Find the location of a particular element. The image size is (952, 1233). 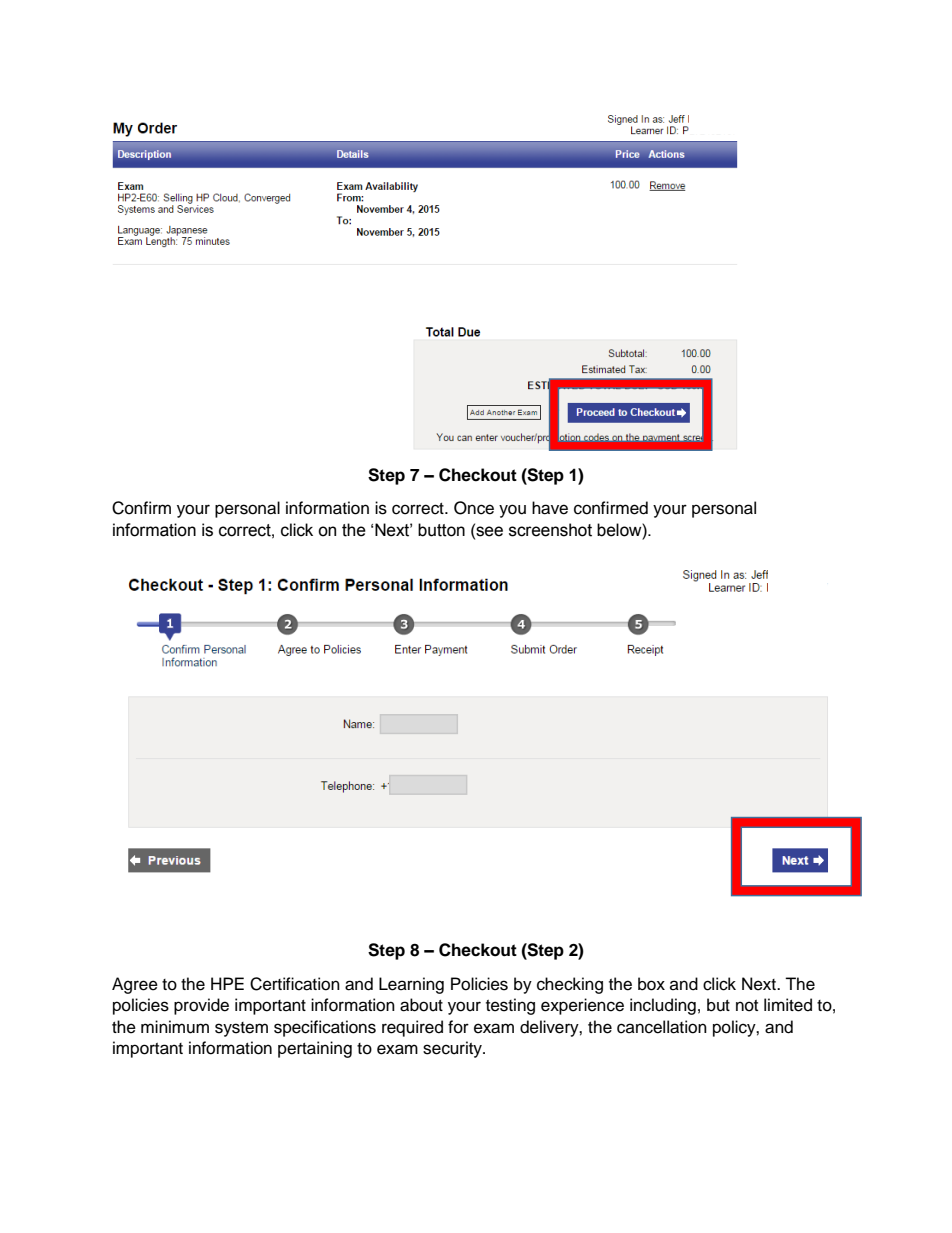

system is located at coordinates (241, 1029).
